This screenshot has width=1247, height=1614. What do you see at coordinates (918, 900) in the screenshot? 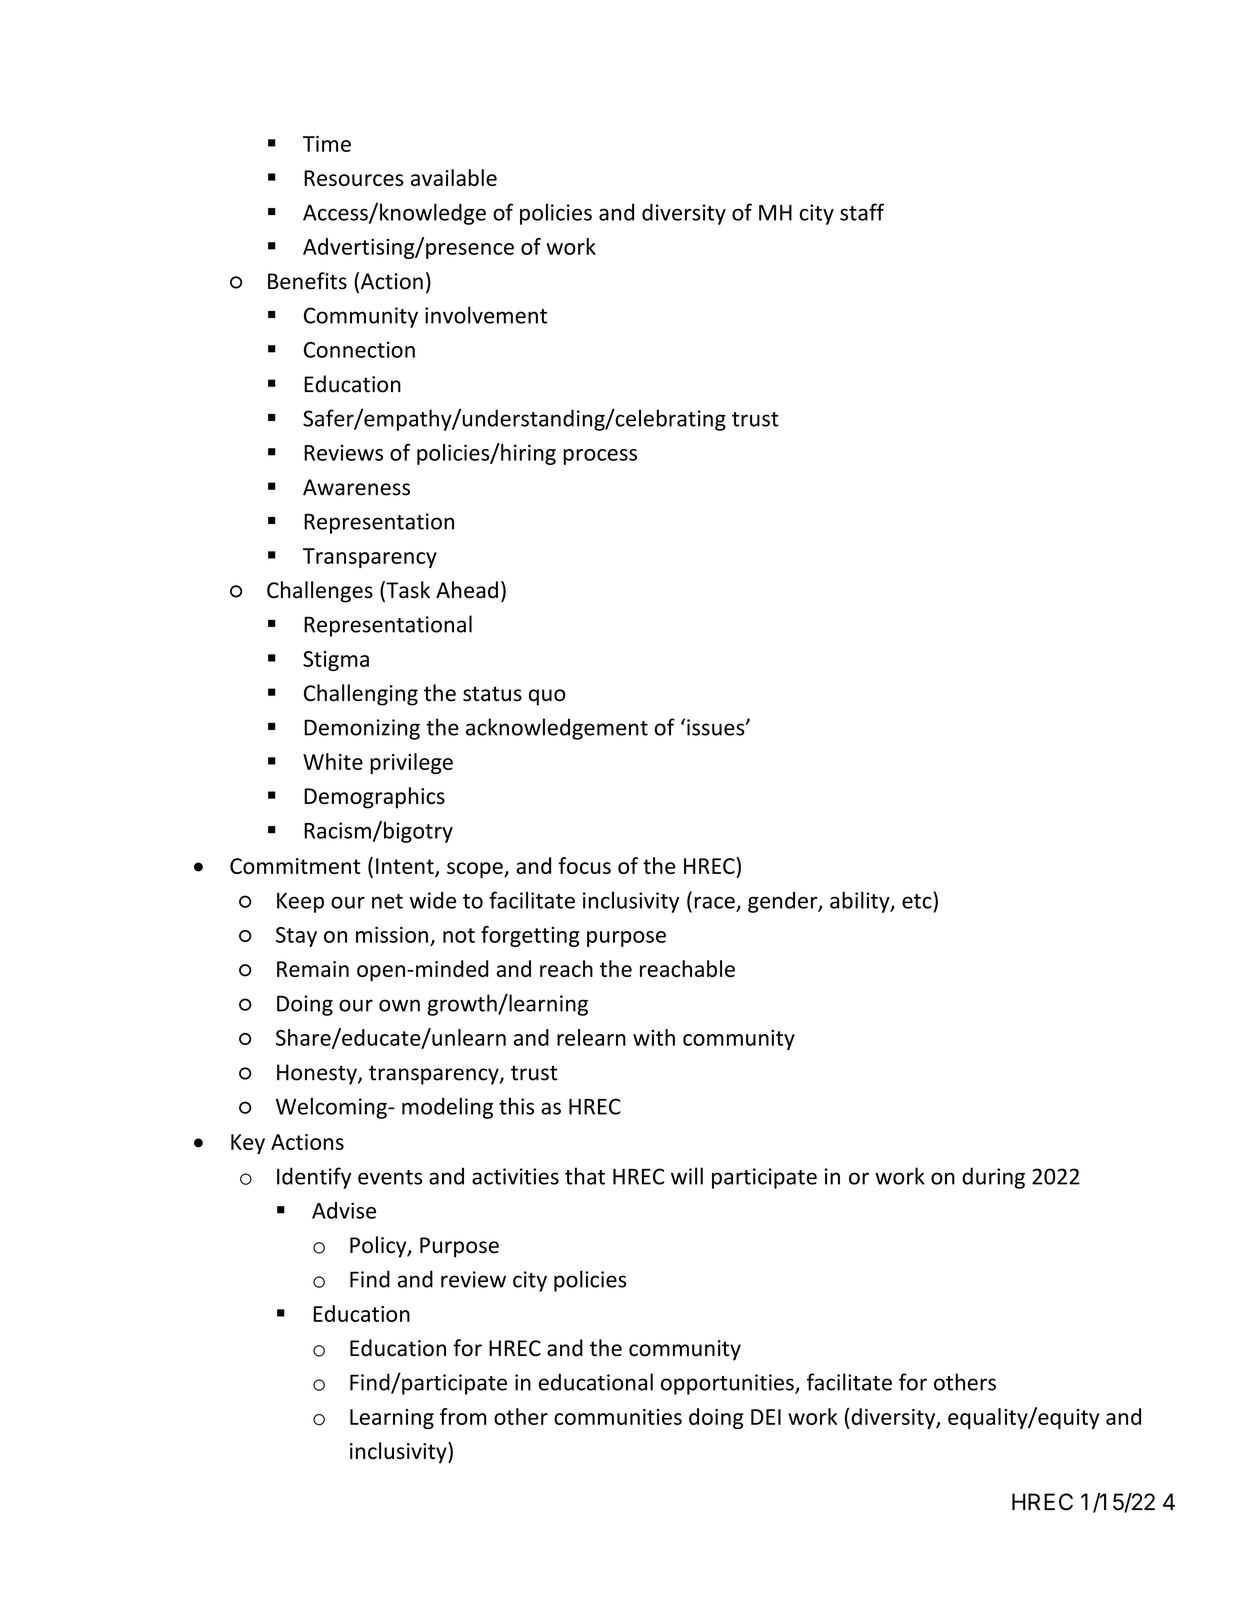
I see `etc` at bounding box center [918, 900].
